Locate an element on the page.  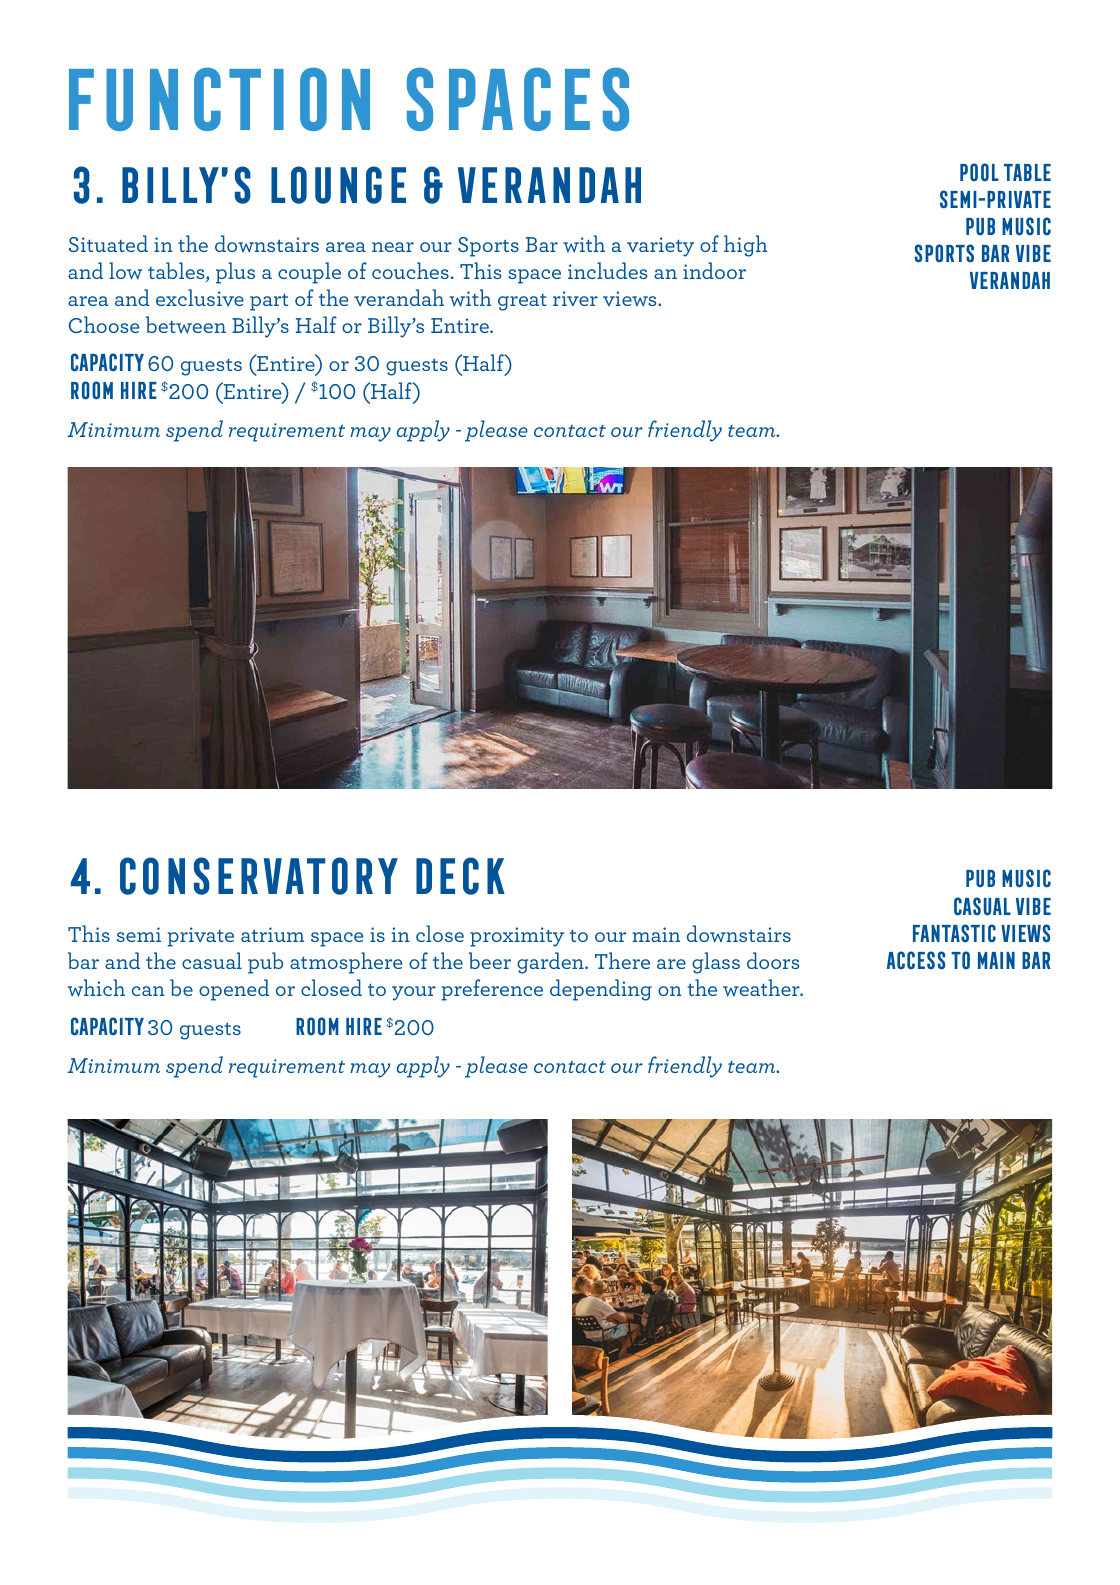
opened is located at coordinates (234, 990).
